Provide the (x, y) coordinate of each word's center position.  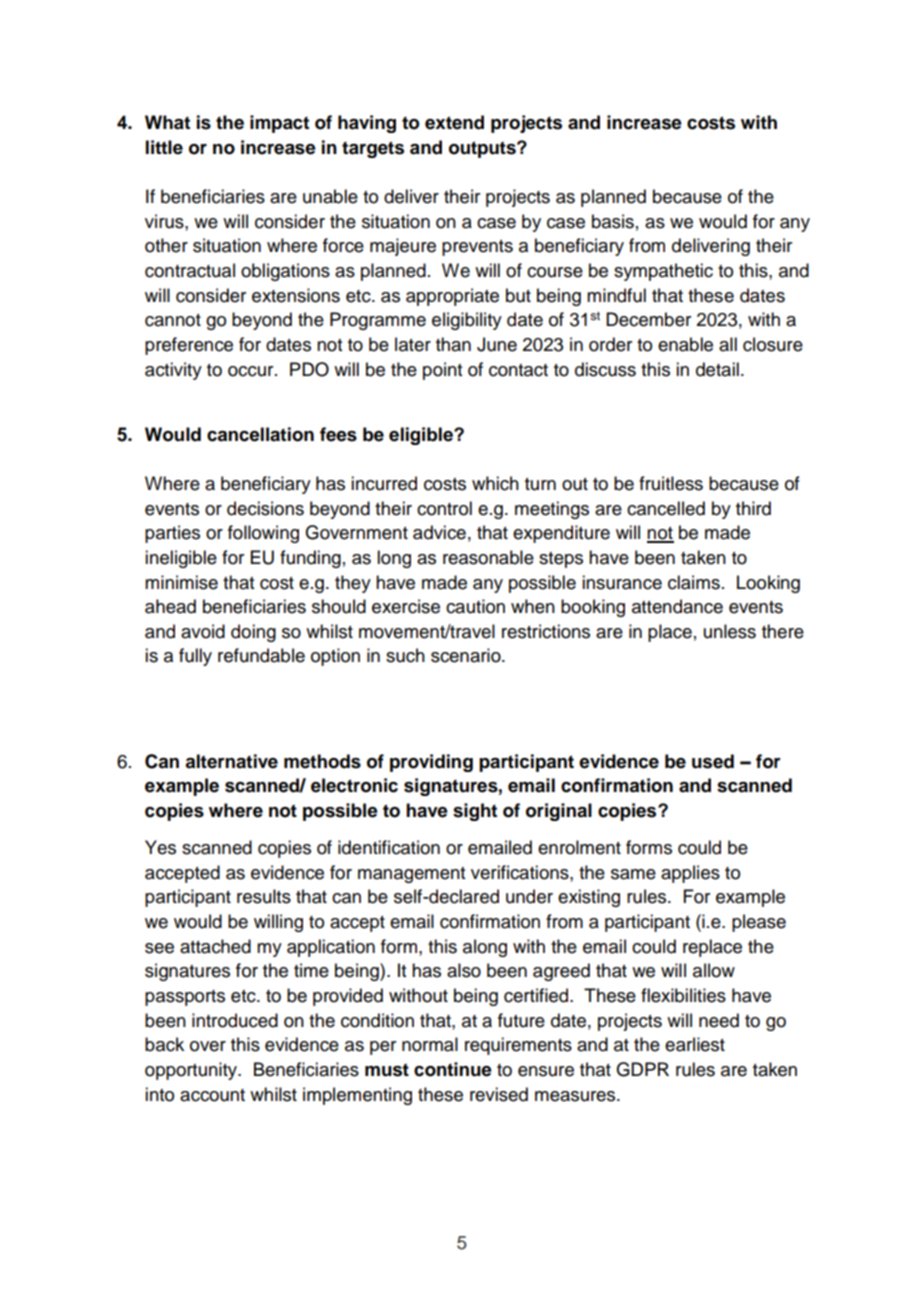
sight (475, 812)
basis (613, 221)
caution (475, 606)
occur (252, 371)
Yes (160, 847)
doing (253, 633)
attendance (677, 606)
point (442, 371)
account (212, 1095)
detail (717, 369)
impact (279, 124)
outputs (483, 149)
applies (690, 874)
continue (453, 1069)
